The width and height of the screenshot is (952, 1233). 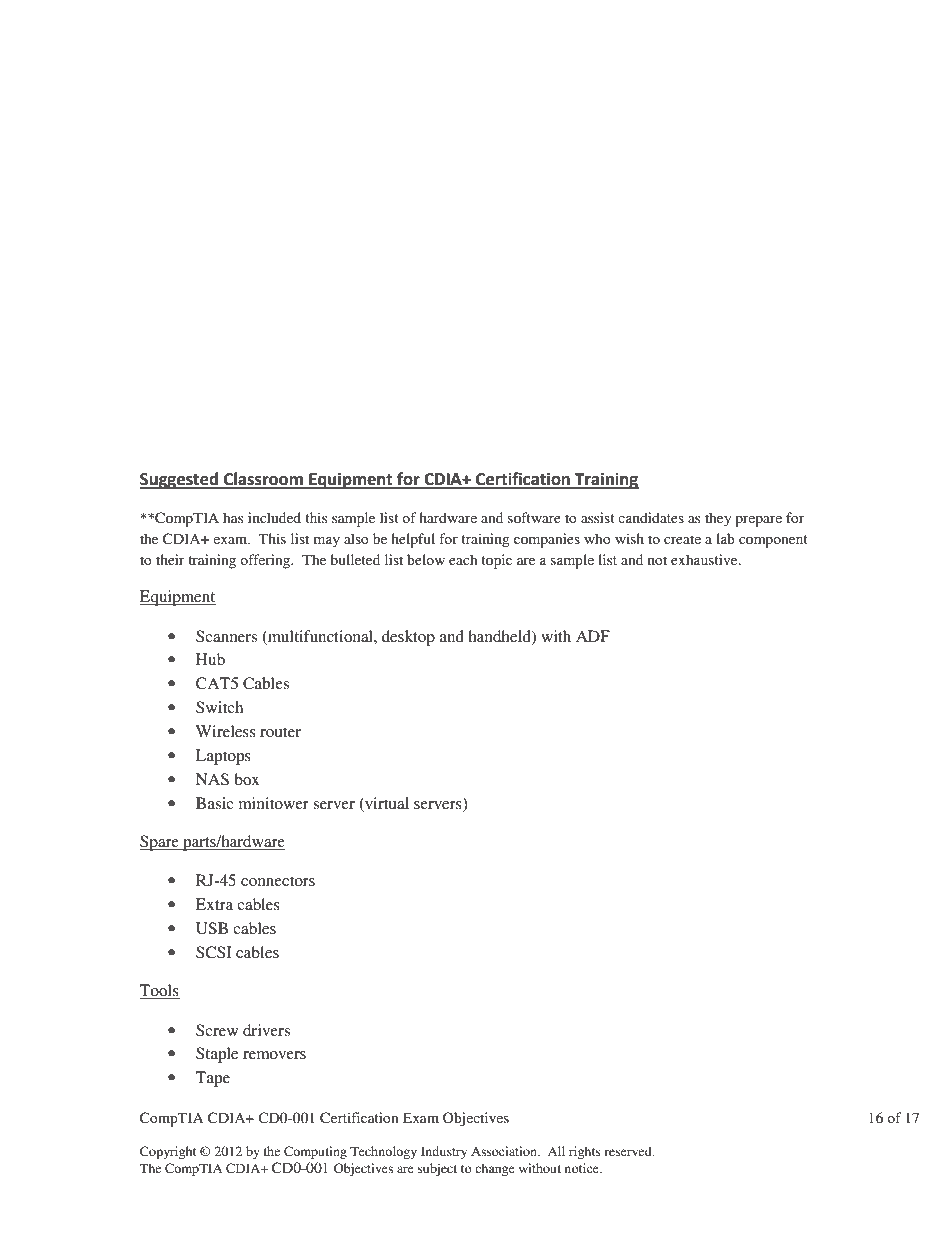 What do you see at coordinates (593, 636) in the screenshot?
I see `ADF` at bounding box center [593, 636].
